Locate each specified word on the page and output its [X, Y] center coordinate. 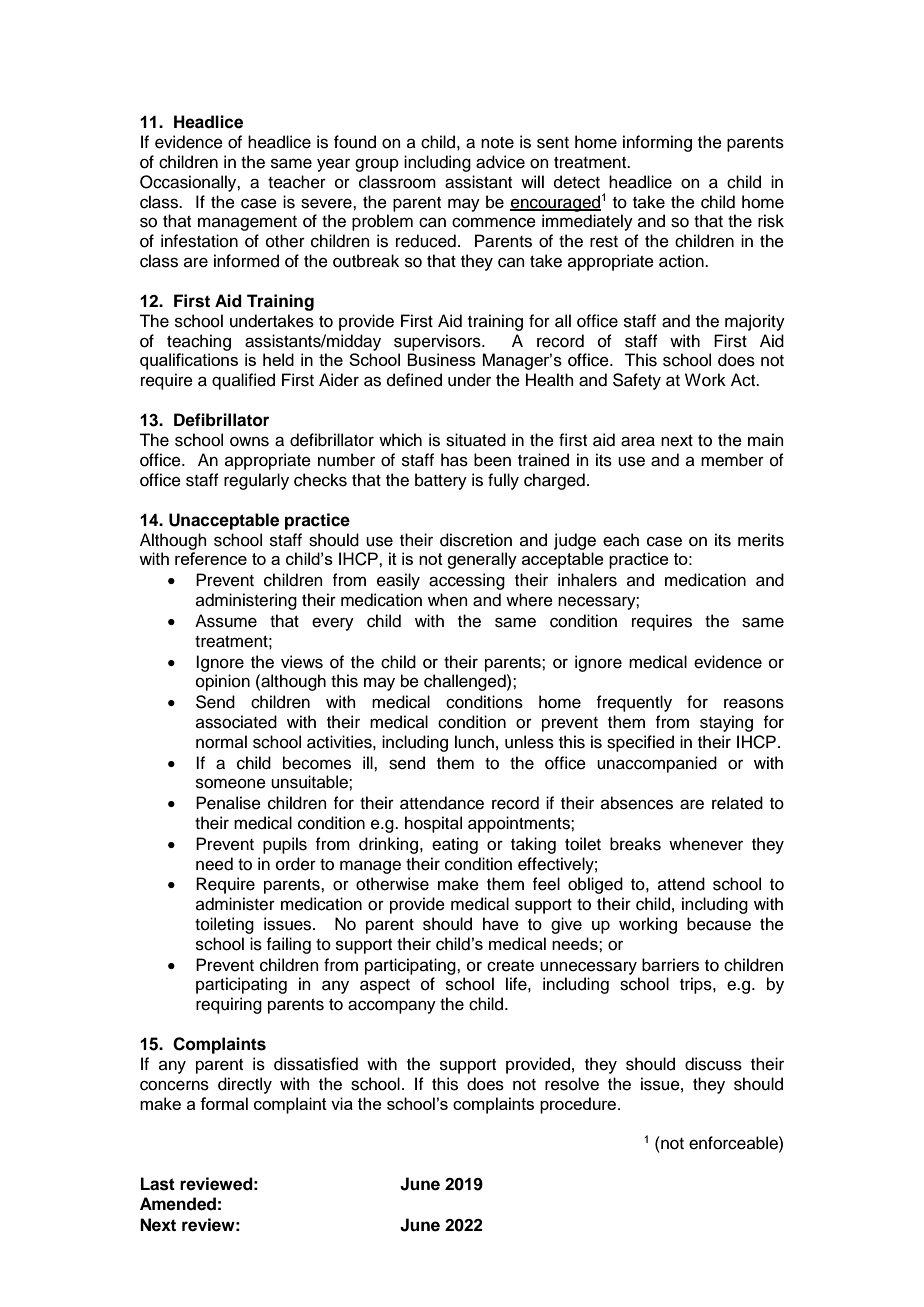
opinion [223, 682]
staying [726, 723]
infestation [199, 241]
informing [657, 143]
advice [500, 162]
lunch [474, 742]
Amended [178, 1204]
